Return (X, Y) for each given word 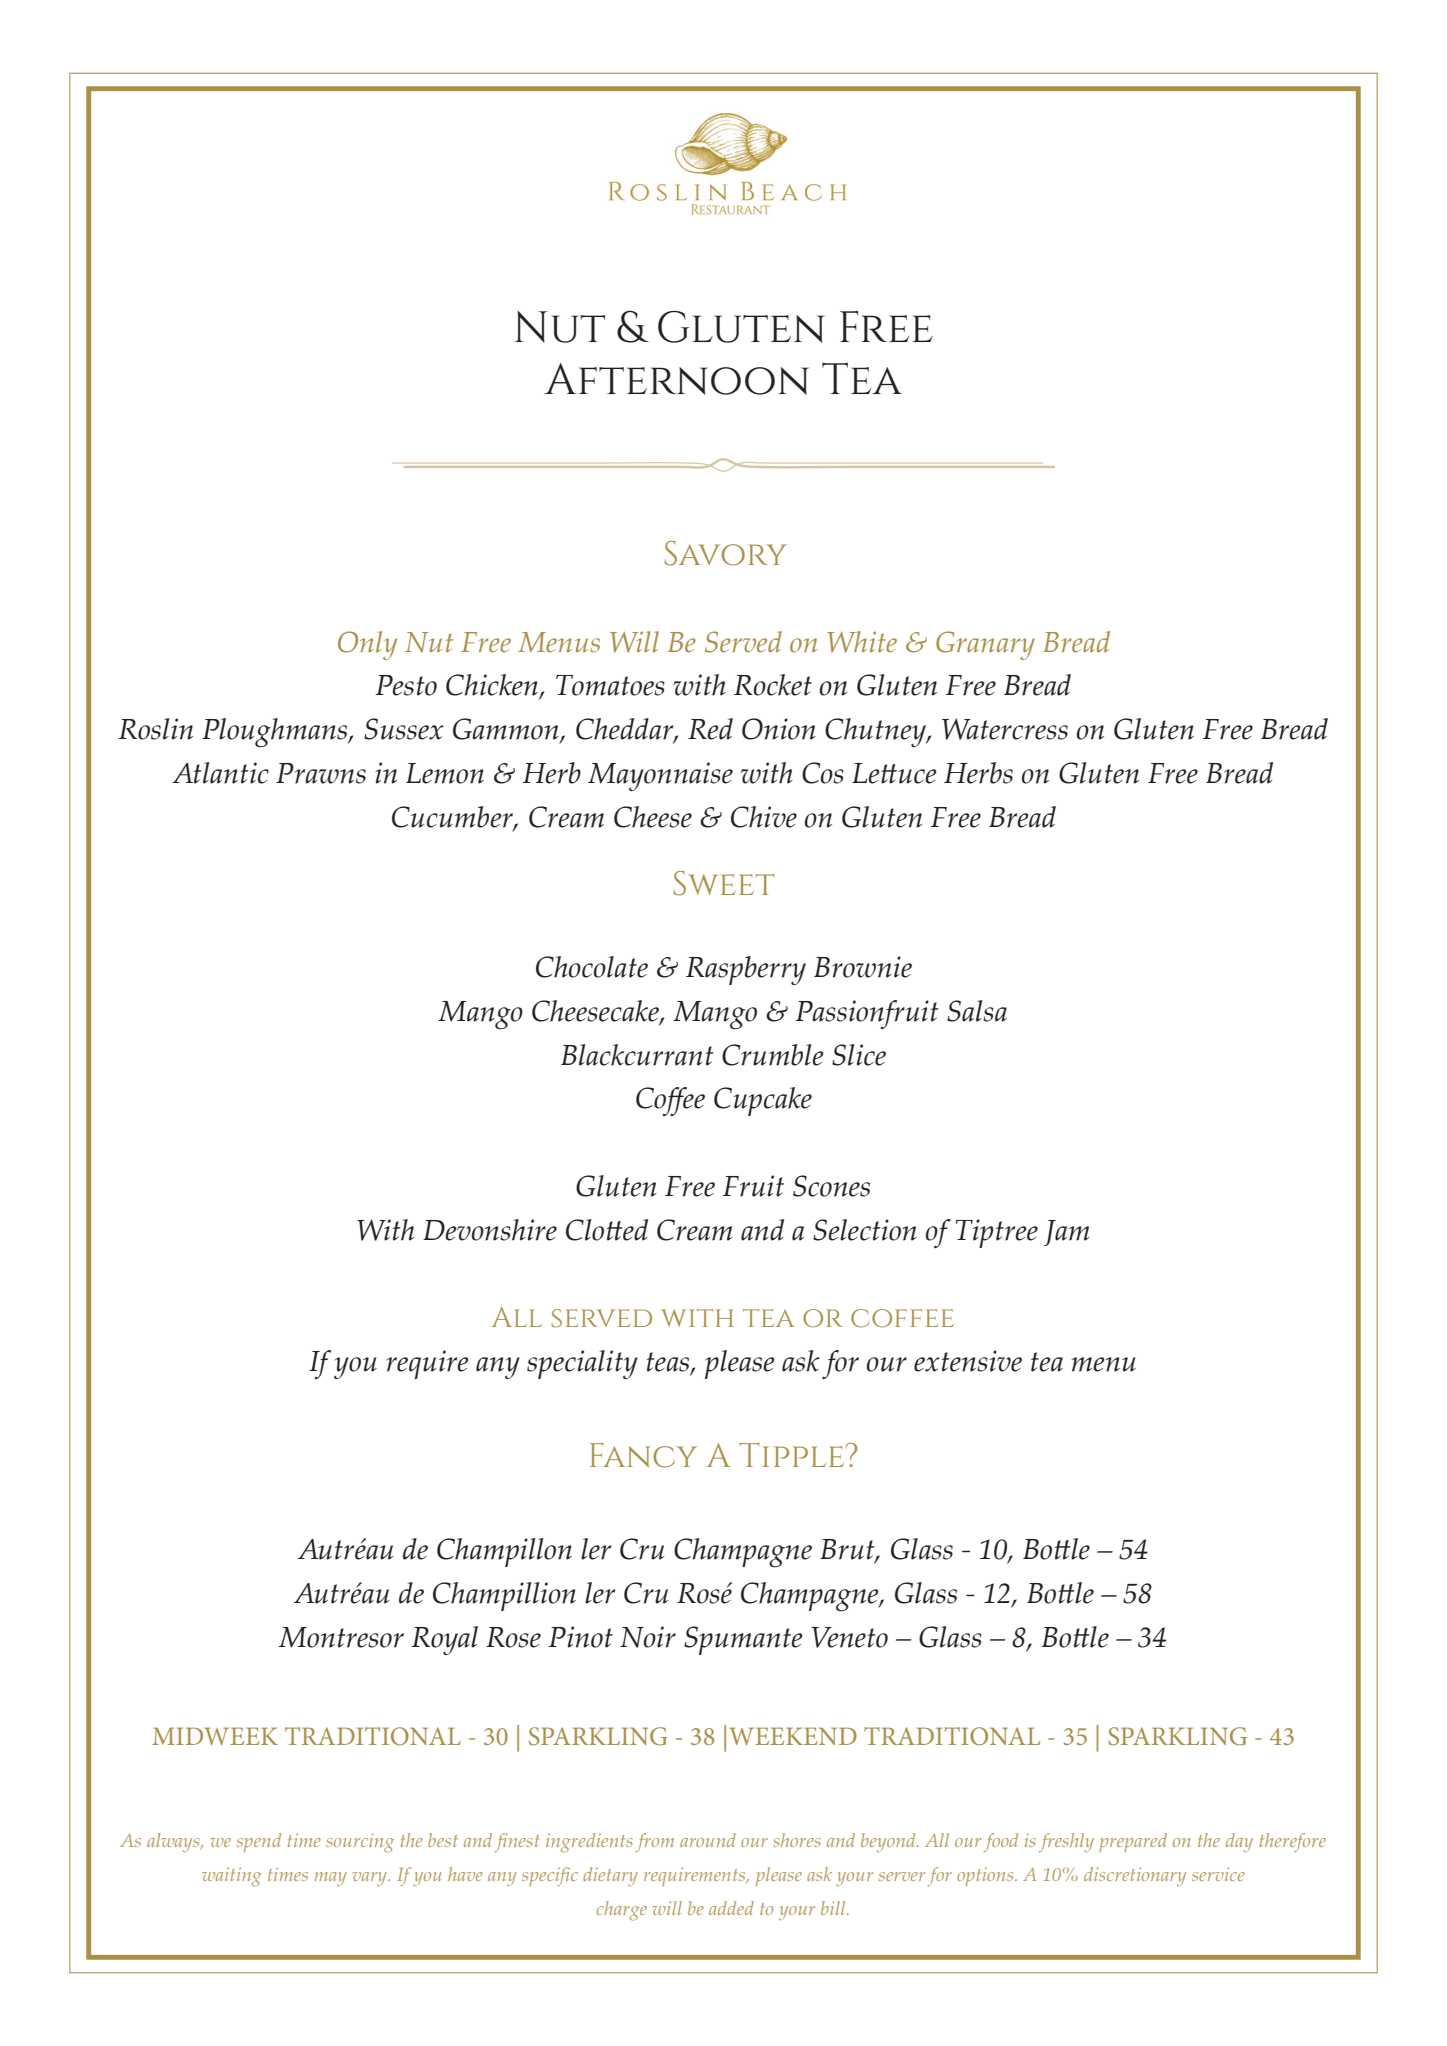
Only (367, 645)
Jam (1066, 1233)
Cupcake (763, 1101)
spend (259, 1842)
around (708, 1840)
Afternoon (676, 379)
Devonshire (490, 1230)
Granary (985, 645)
